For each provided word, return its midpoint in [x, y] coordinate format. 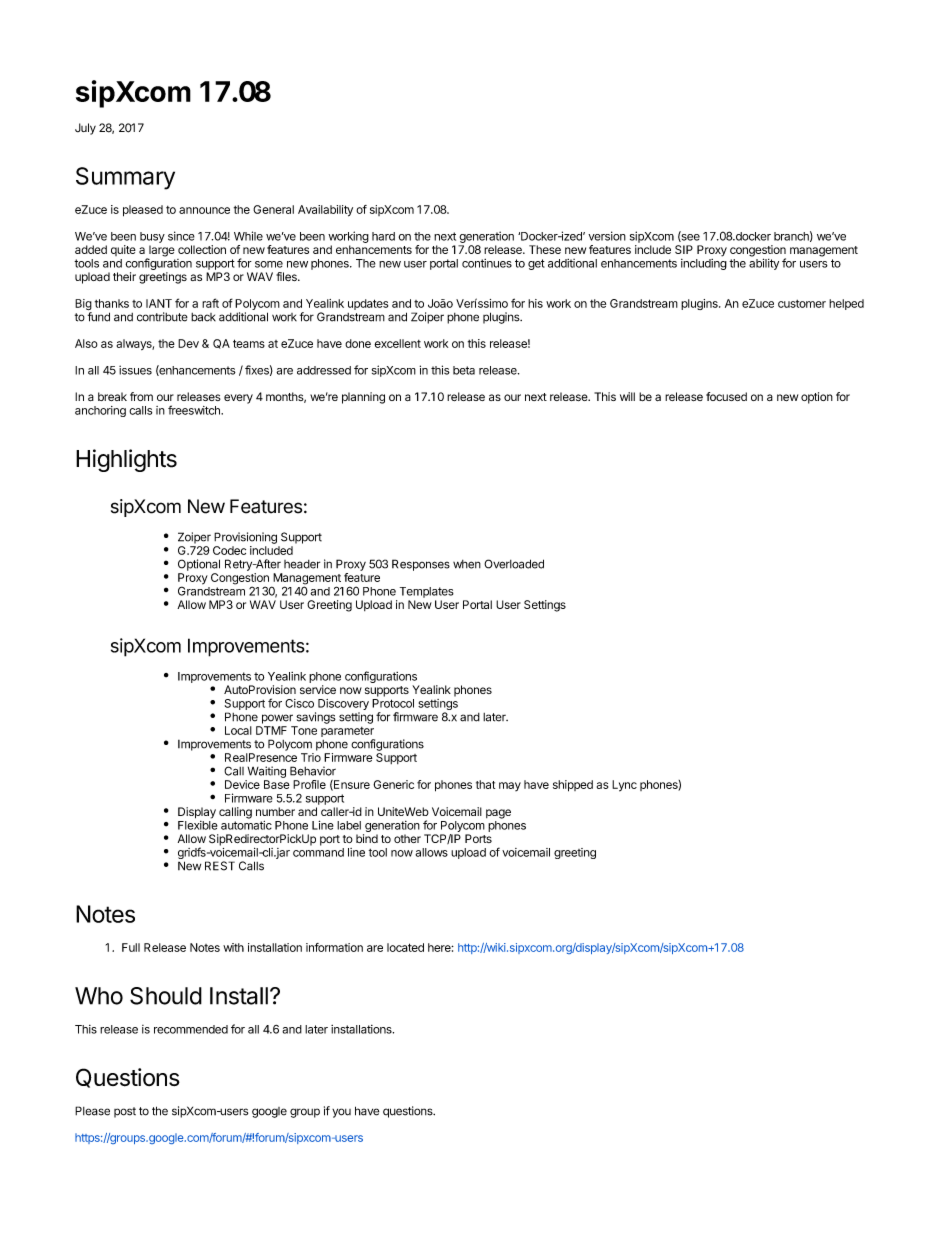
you [341, 1113]
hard [383, 236]
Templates [427, 592]
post [125, 1112]
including [704, 264]
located [405, 947]
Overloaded [514, 564]
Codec [229, 550]
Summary [125, 178]
